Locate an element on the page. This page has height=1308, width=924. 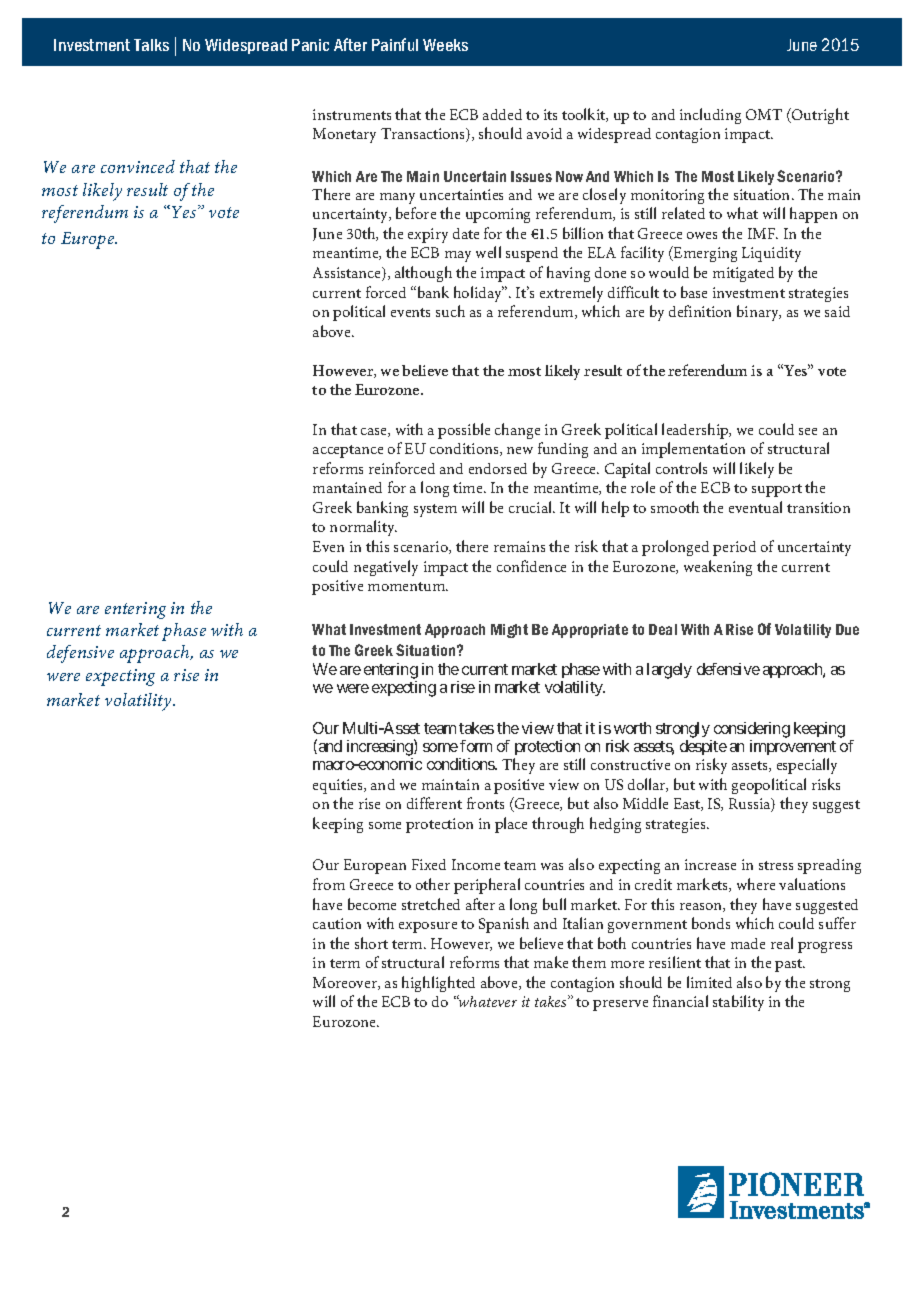
OMT is located at coordinates (764, 114).
